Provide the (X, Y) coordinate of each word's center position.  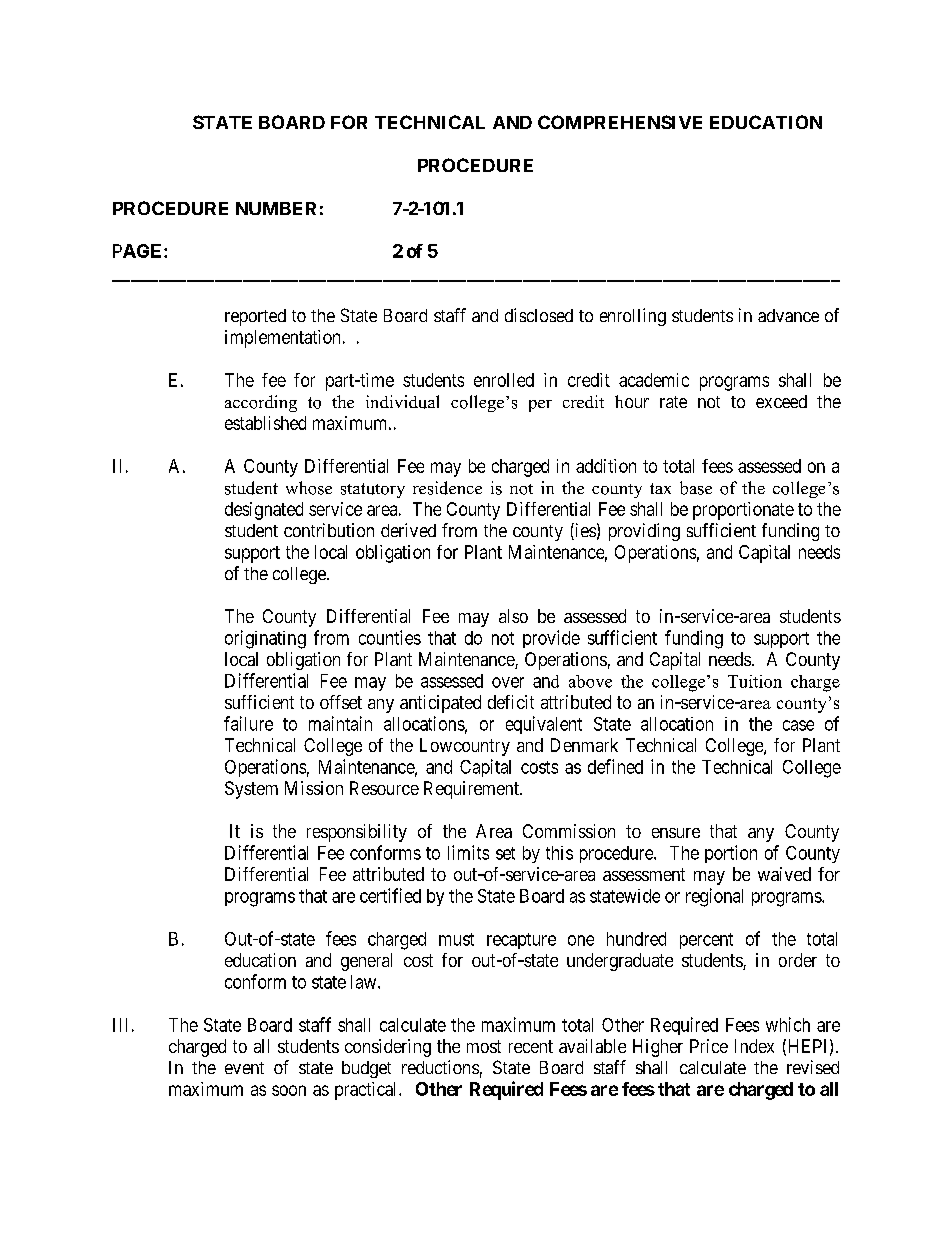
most (484, 1046)
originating (265, 639)
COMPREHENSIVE (620, 122)
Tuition (755, 681)
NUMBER (276, 208)
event (244, 1068)
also (513, 616)
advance (788, 315)
